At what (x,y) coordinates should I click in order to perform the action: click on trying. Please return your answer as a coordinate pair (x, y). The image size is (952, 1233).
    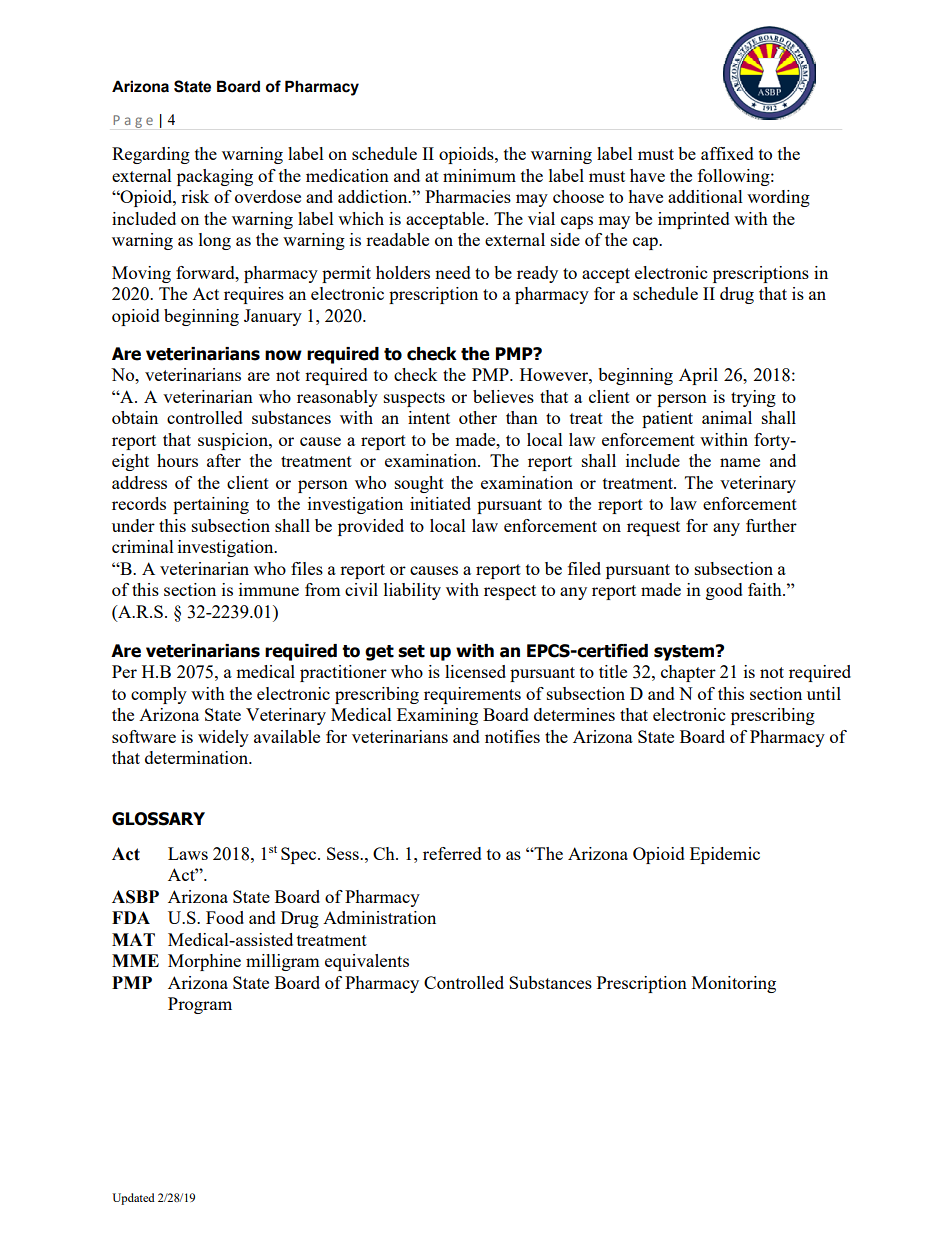
    Looking at the image, I should click on (753, 398).
